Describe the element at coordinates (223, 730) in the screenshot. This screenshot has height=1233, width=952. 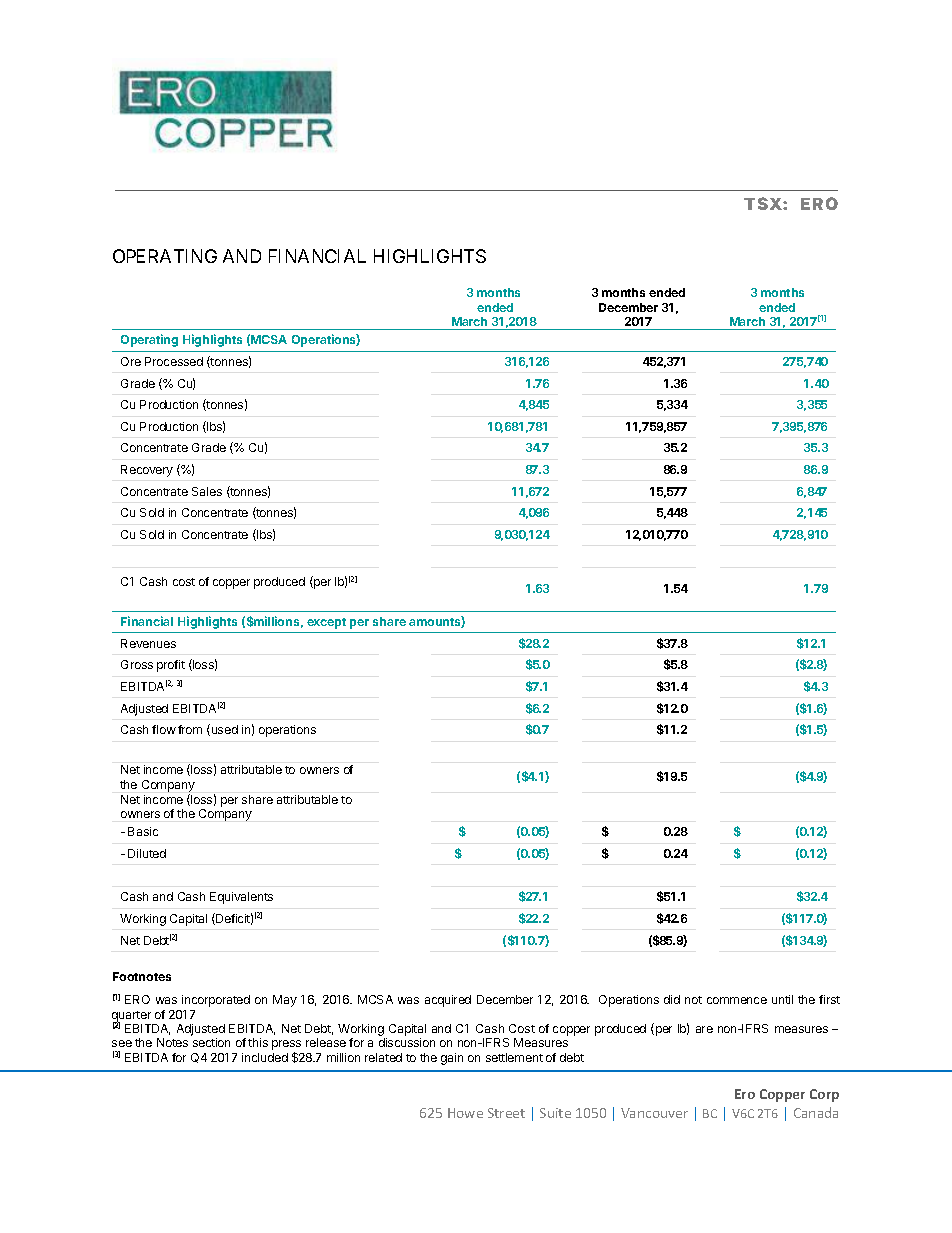
I see `used` at that location.
